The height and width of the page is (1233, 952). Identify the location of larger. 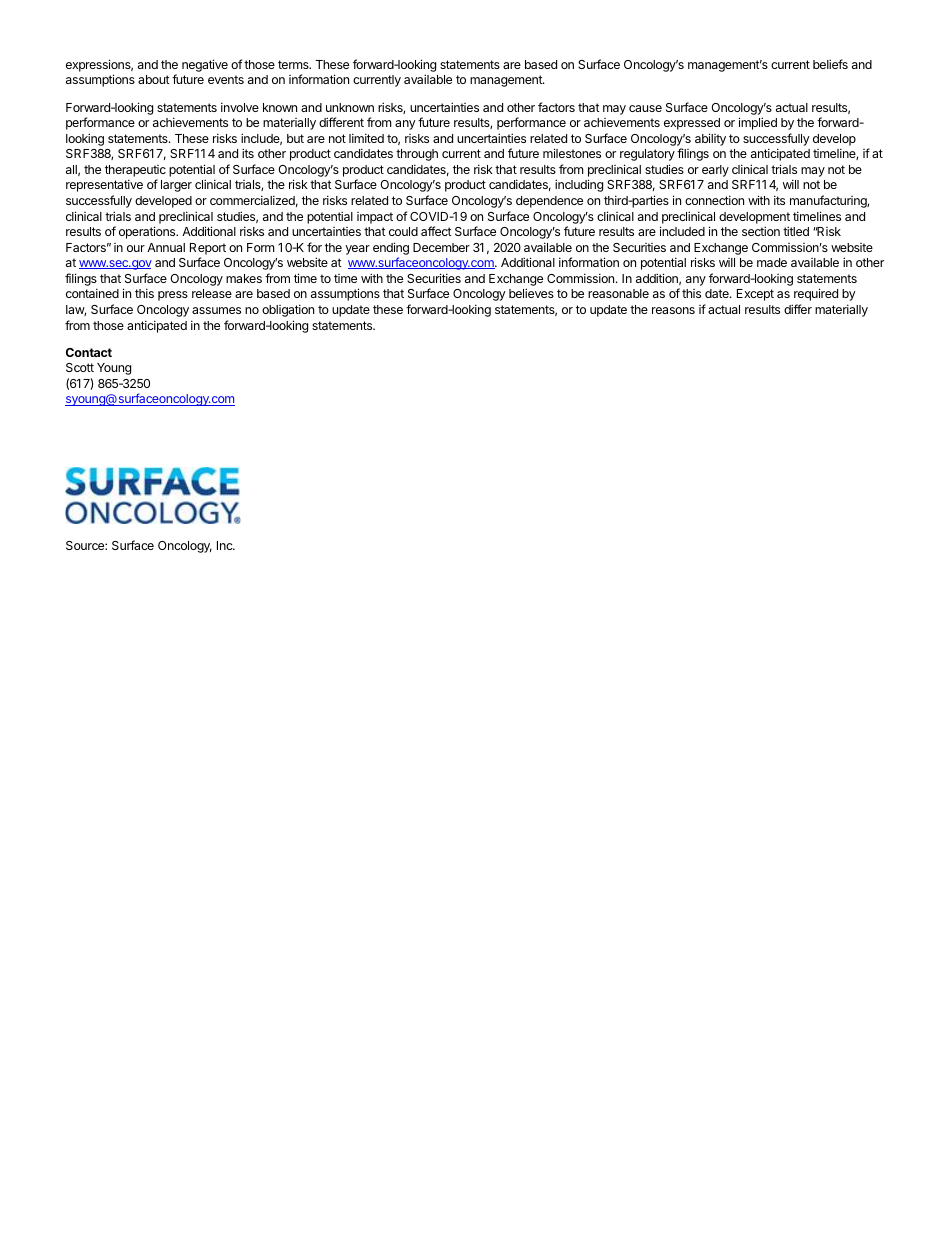
(176, 186).
